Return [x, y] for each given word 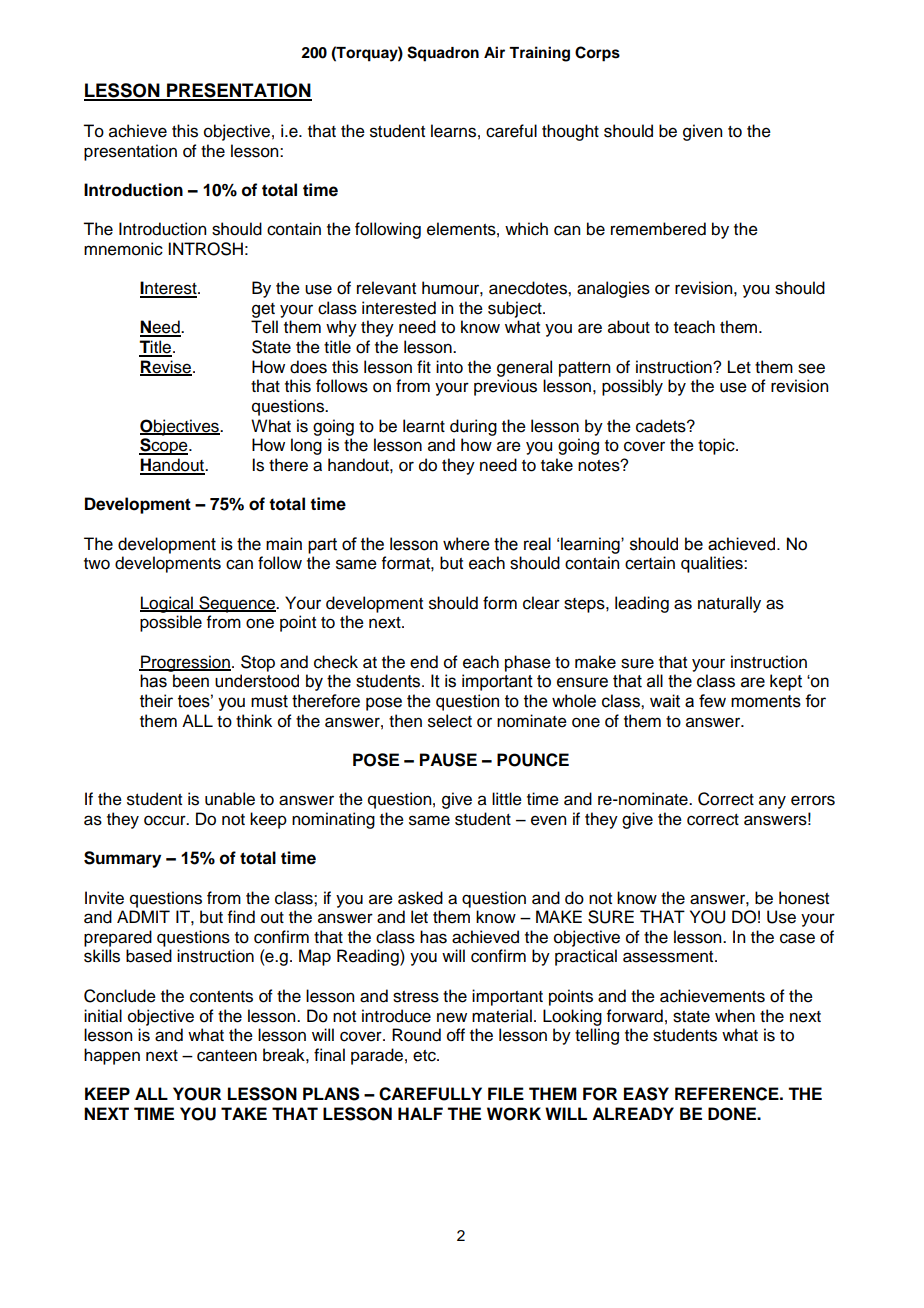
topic [717, 446]
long [306, 446]
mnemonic [123, 249]
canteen [227, 1056]
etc [425, 1056]
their [156, 701]
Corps [597, 54]
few [712, 701]
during [473, 427]
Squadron [443, 54]
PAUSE [448, 760]
